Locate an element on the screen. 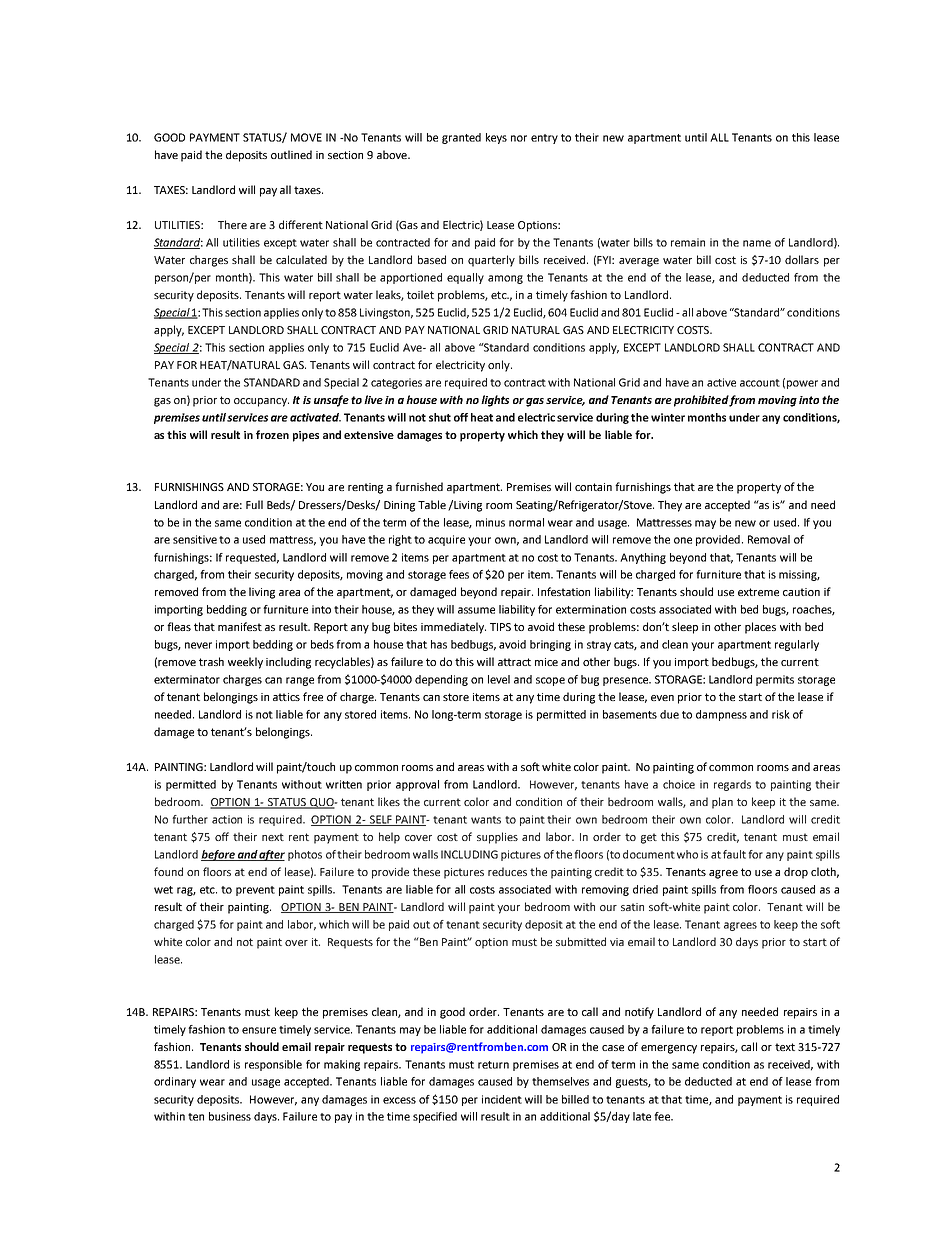  incident is located at coordinates (502, 1099).
